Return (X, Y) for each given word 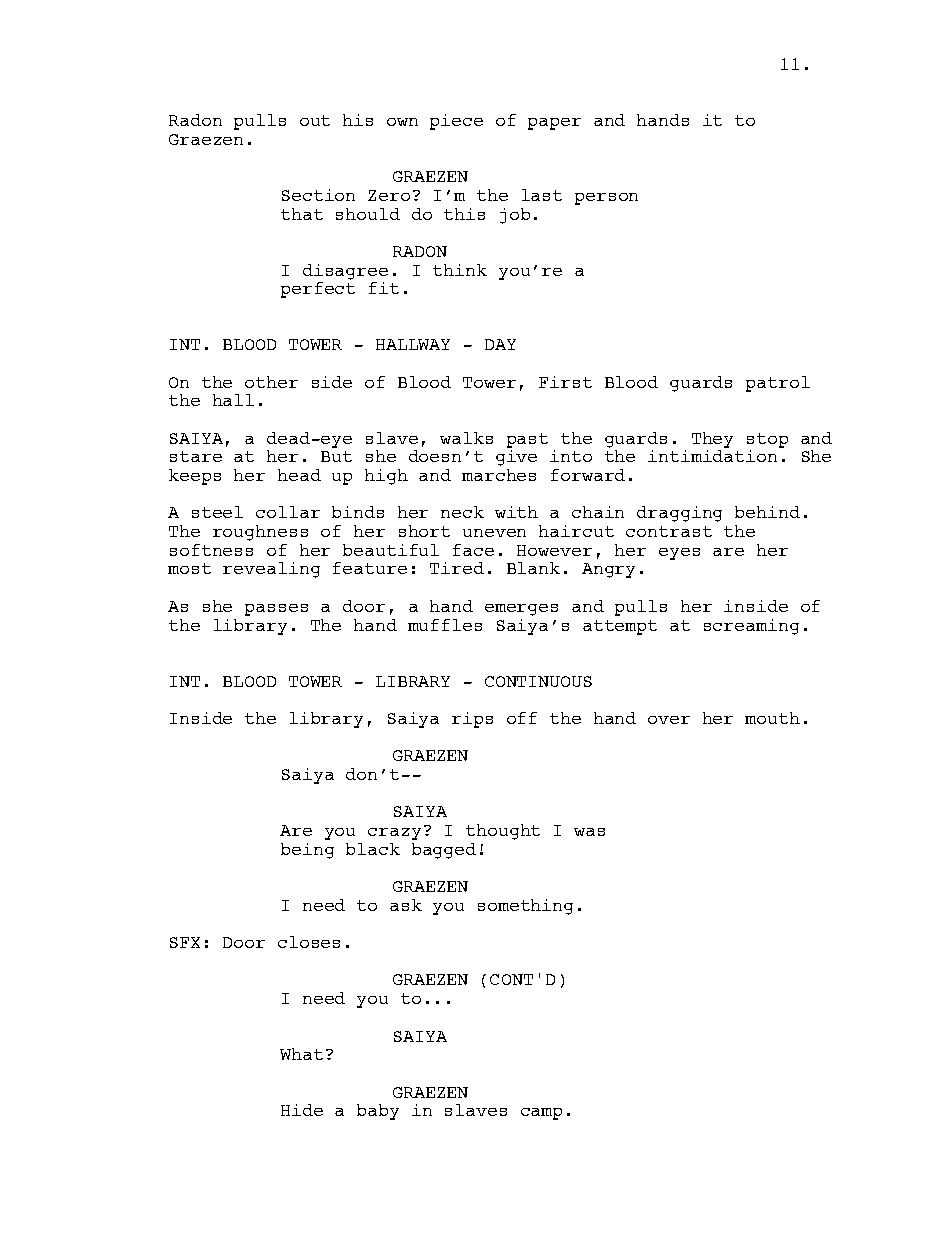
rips (472, 720)
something (525, 907)
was (589, 832)
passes (276, 610)
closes (309, 942)
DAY (500, 344)
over (669, 720)
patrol (778, 384)
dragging (679, 514)
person (606, 199)
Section (318, 195)
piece (456, 122)
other (271, 382)
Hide (302, 1110)
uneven (494, 533)
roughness (260, 533)
